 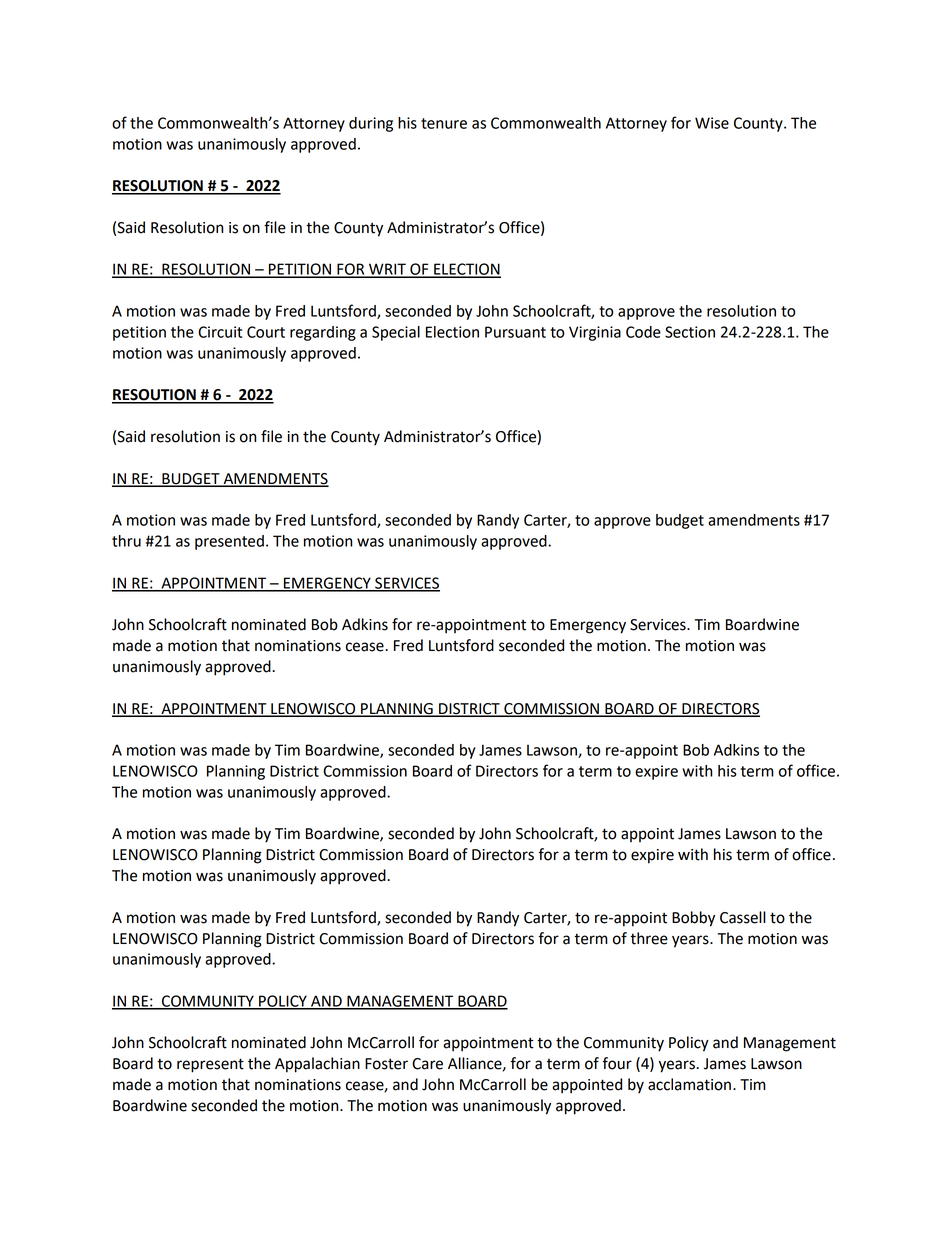 I want to click on Bobby, so click(x=693, y=919).
